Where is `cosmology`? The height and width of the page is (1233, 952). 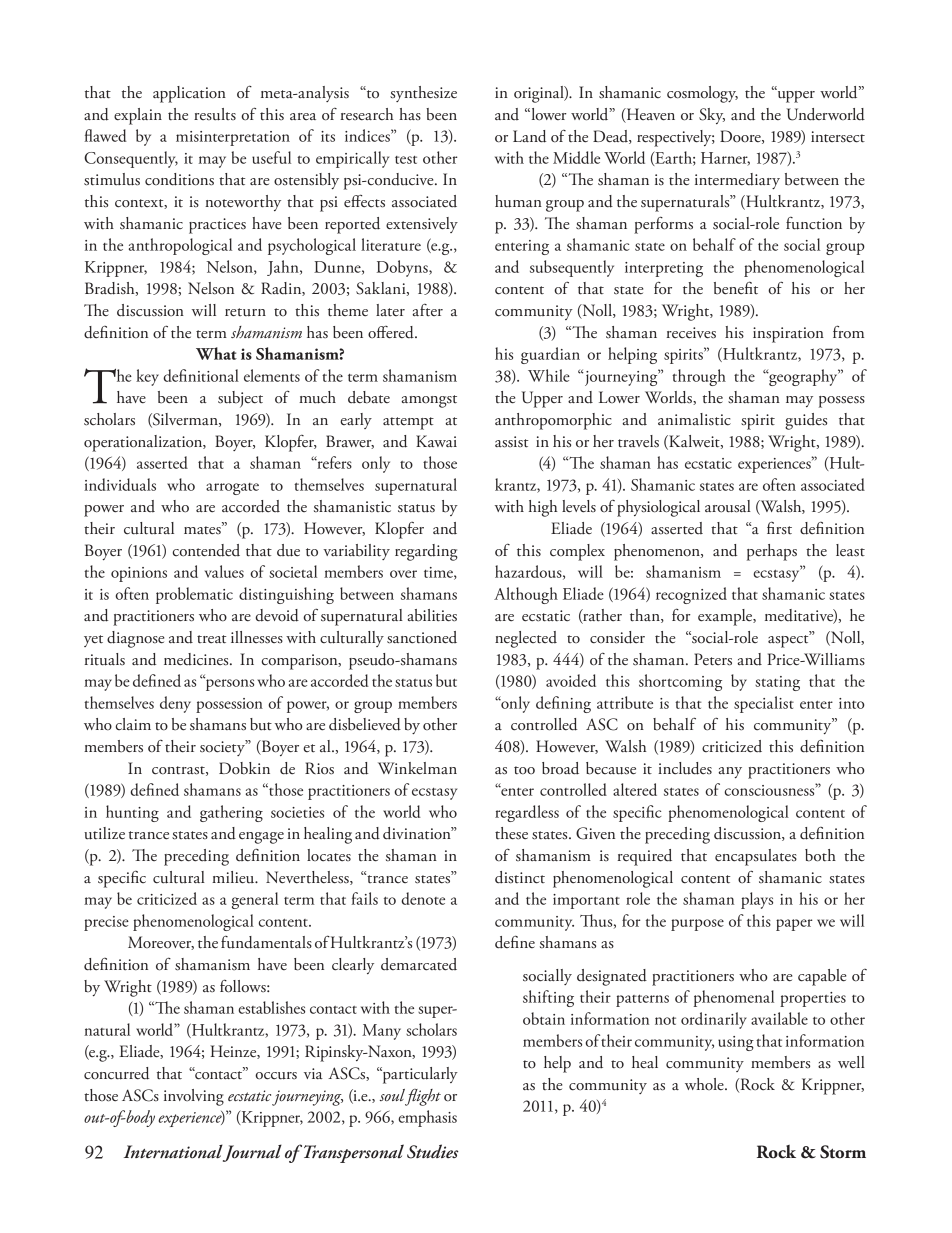 cosmology is located at coordinates (702, 94).
